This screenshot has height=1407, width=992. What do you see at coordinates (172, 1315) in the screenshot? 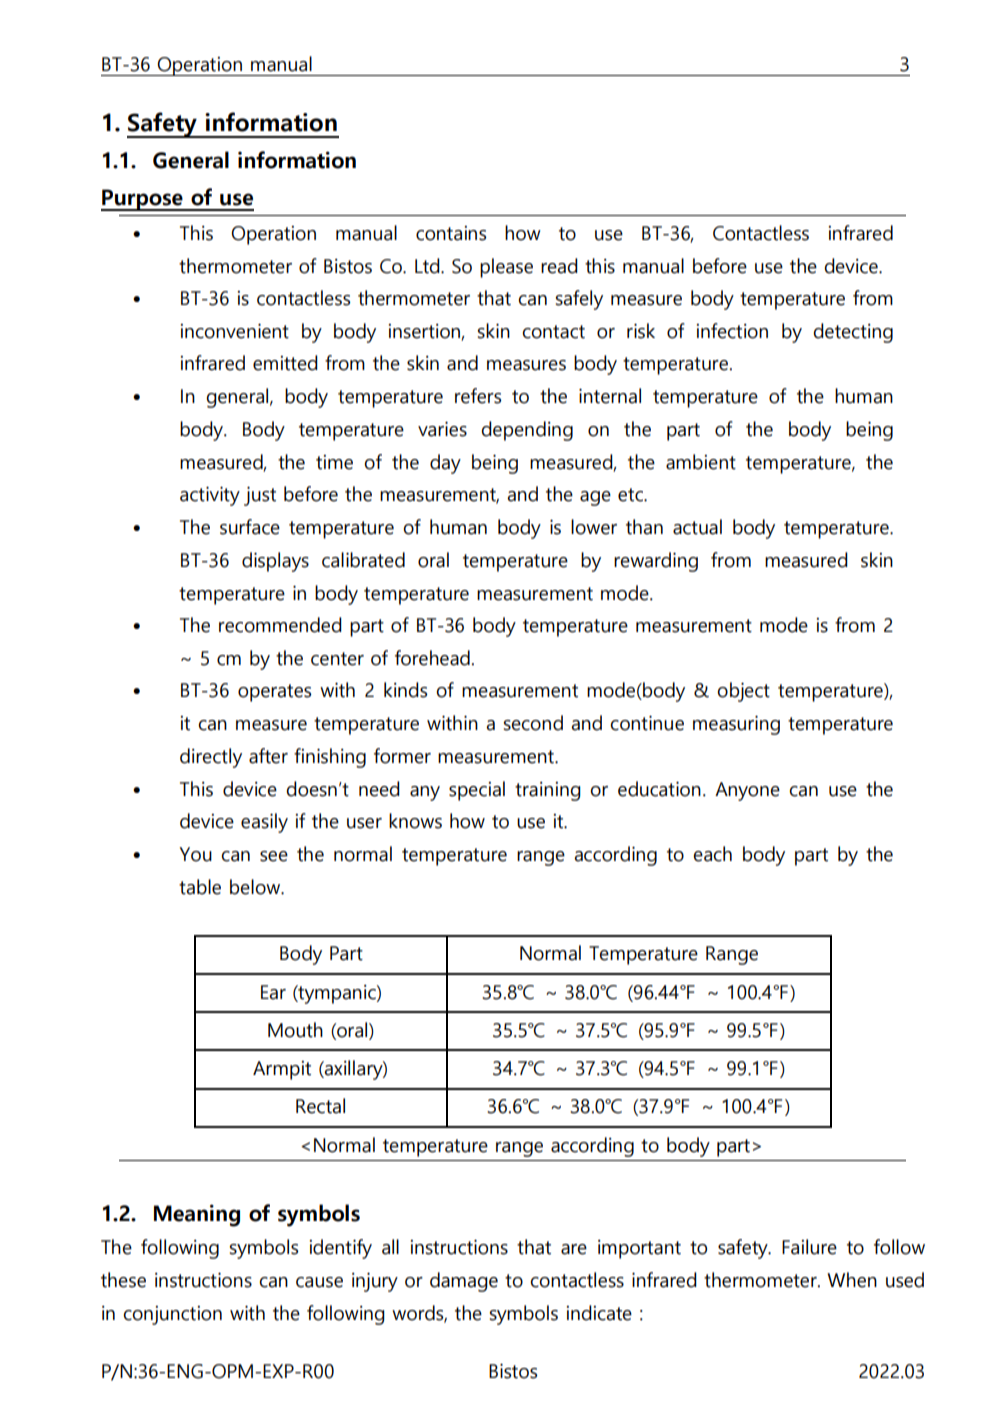
I see `conjunction` at bounding box center [172, 1315].
